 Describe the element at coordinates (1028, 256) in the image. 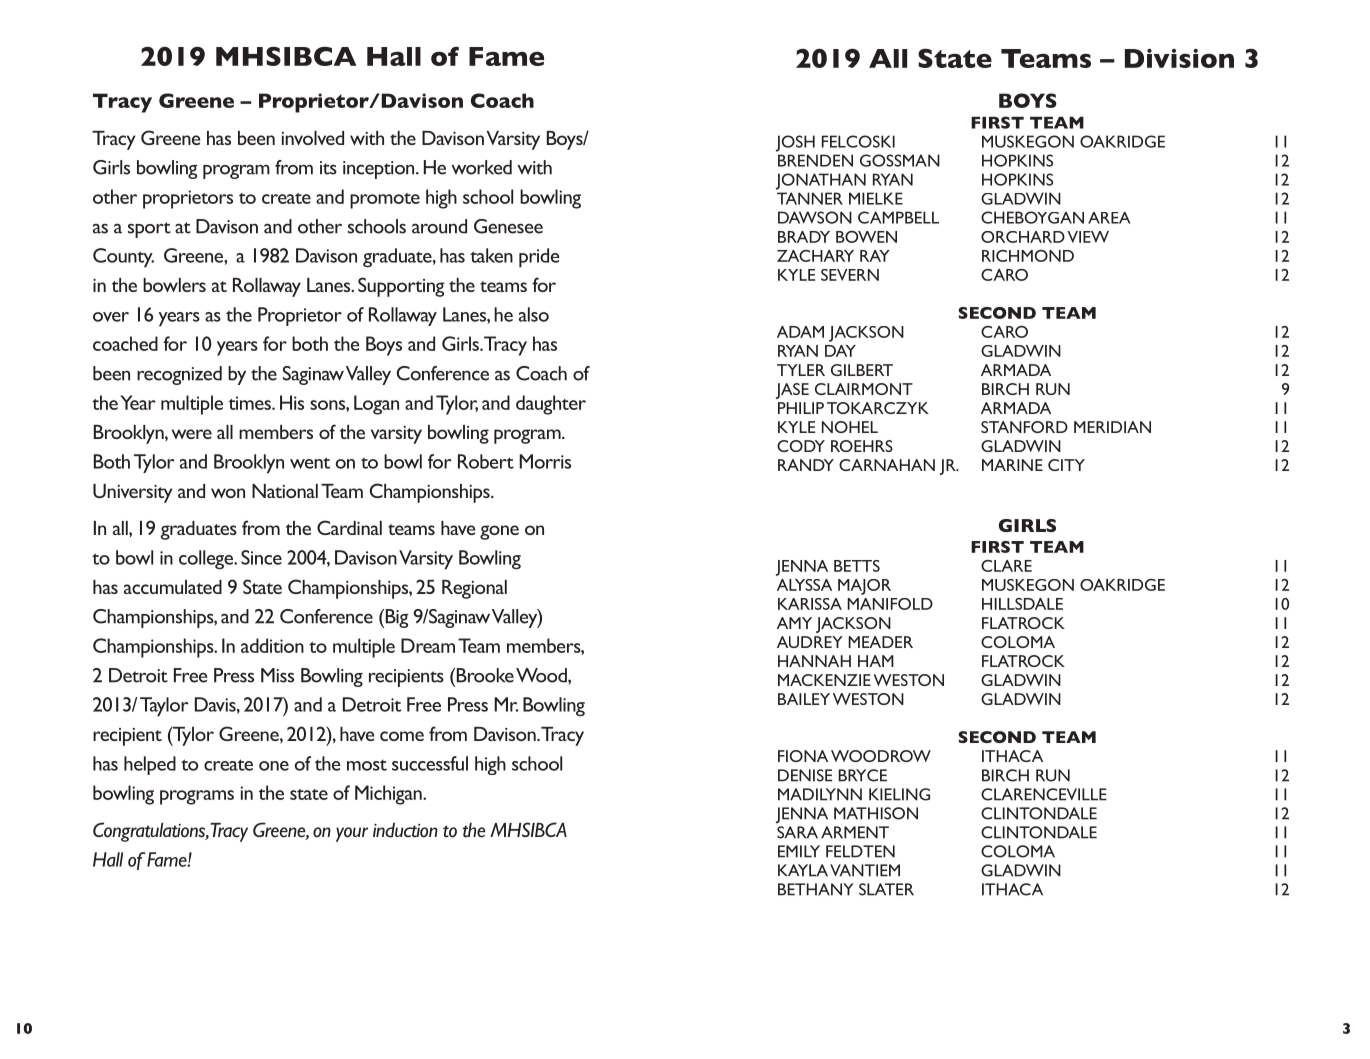

I see `RICHMOND` at that location.
